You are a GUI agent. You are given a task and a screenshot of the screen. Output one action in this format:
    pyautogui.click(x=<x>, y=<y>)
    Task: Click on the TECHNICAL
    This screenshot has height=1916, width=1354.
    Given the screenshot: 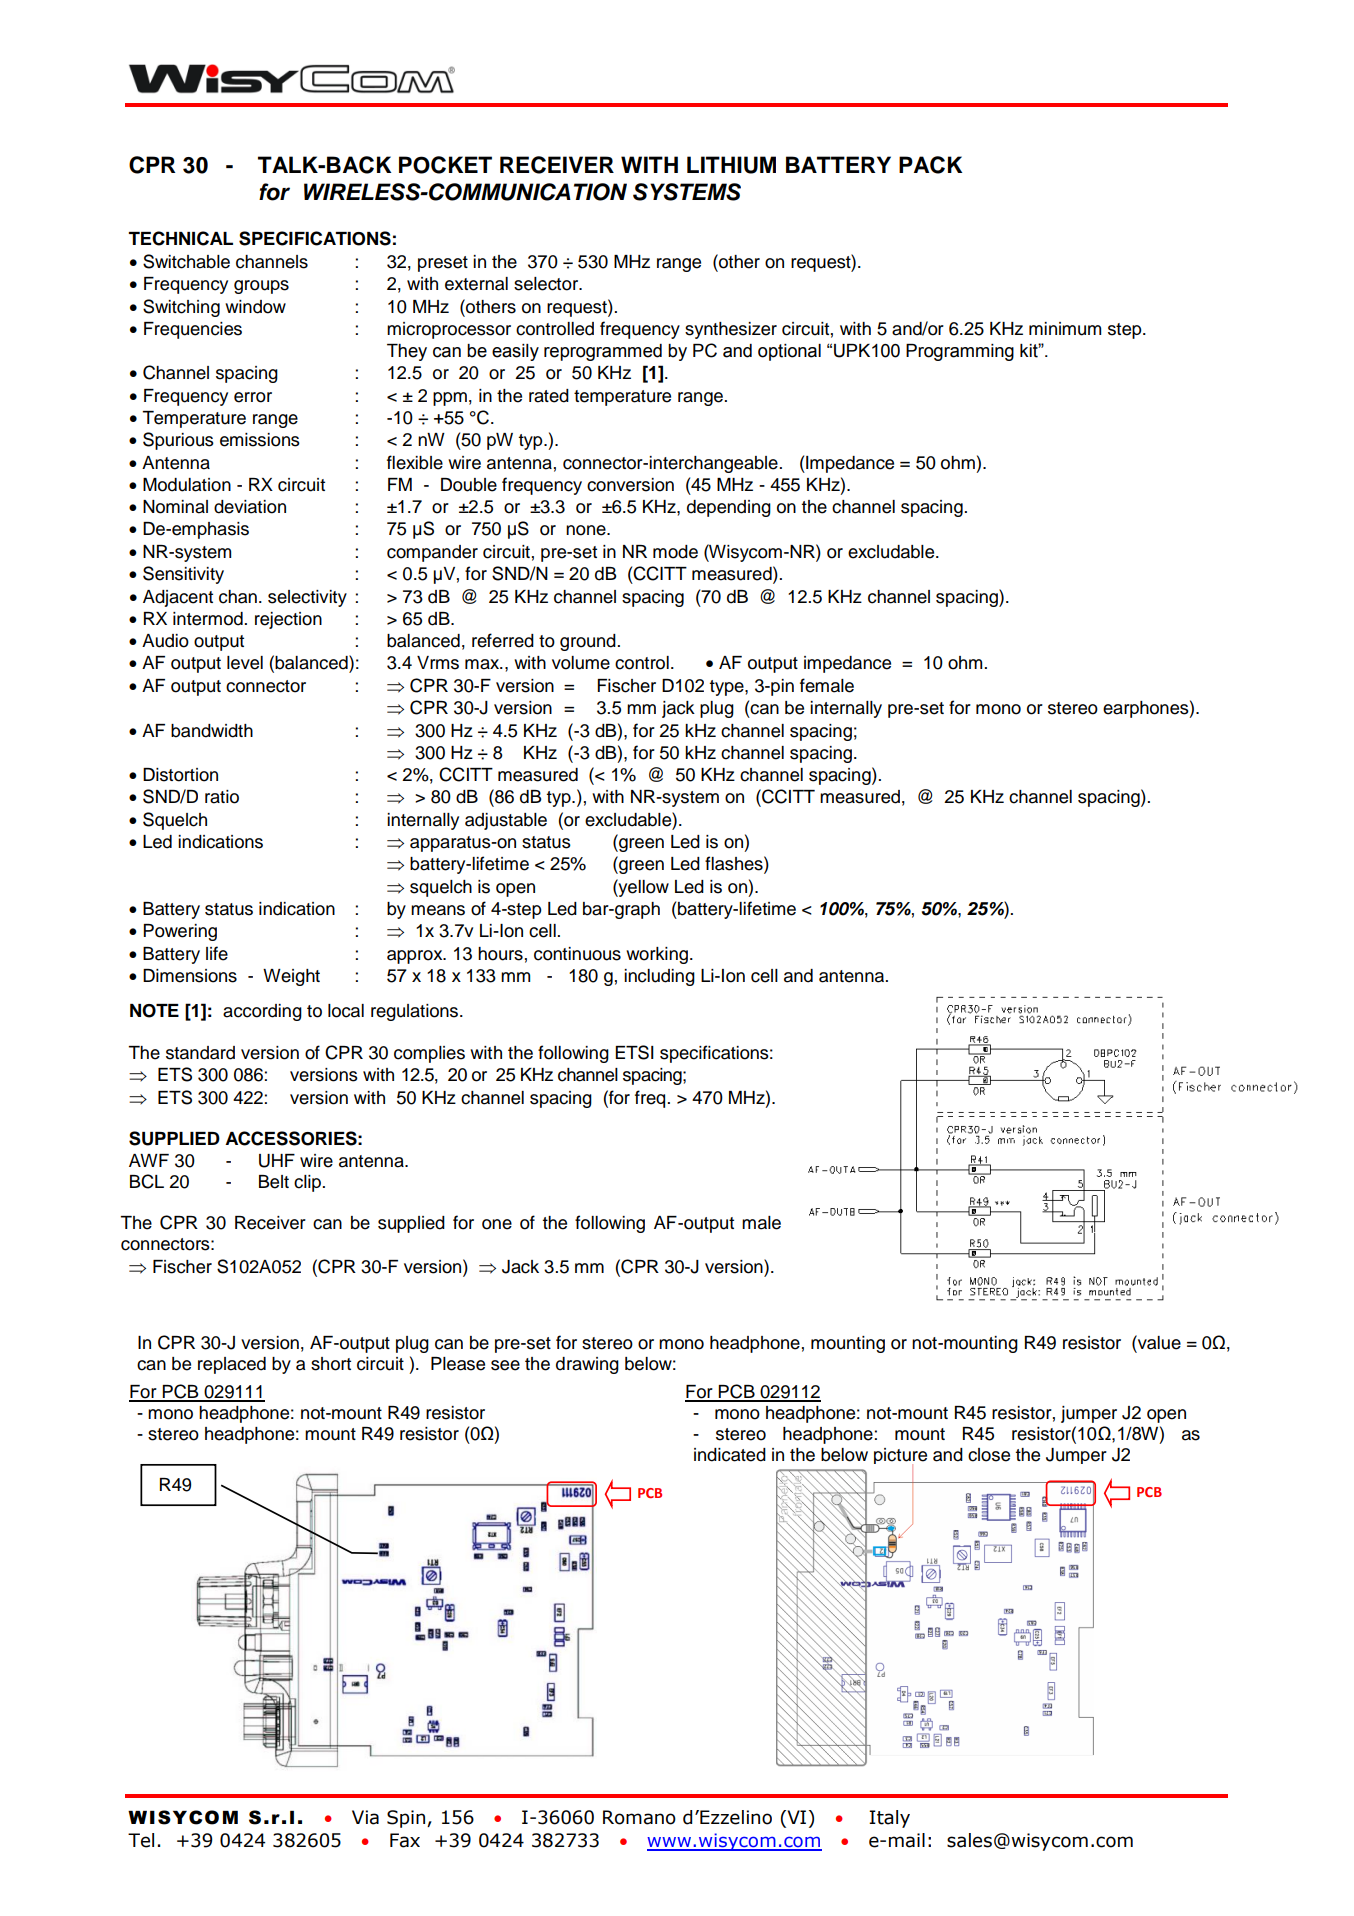 What is the action you would take?
    pyautogui.click(x=180, y=238)
